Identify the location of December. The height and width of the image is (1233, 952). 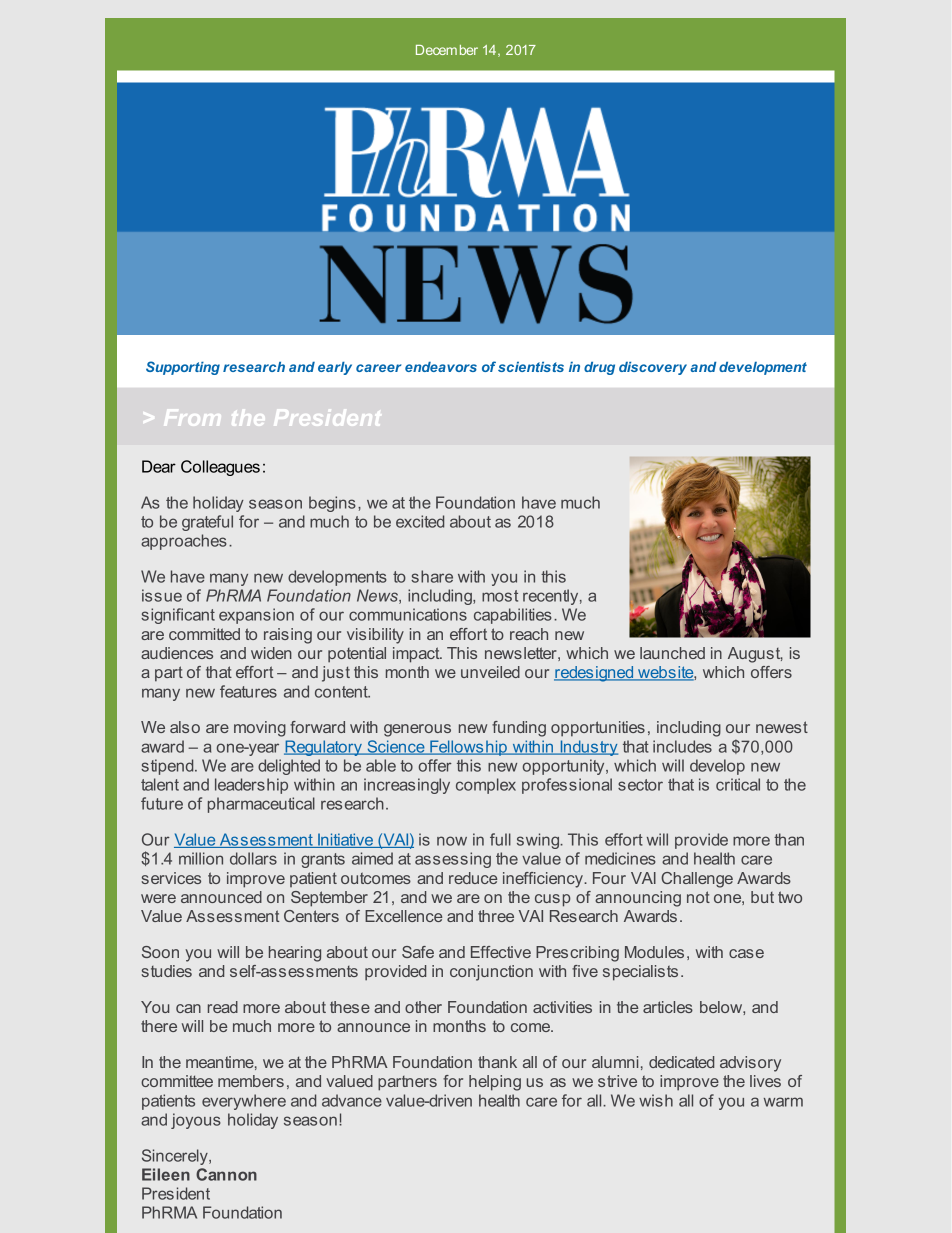
(447, 50).
